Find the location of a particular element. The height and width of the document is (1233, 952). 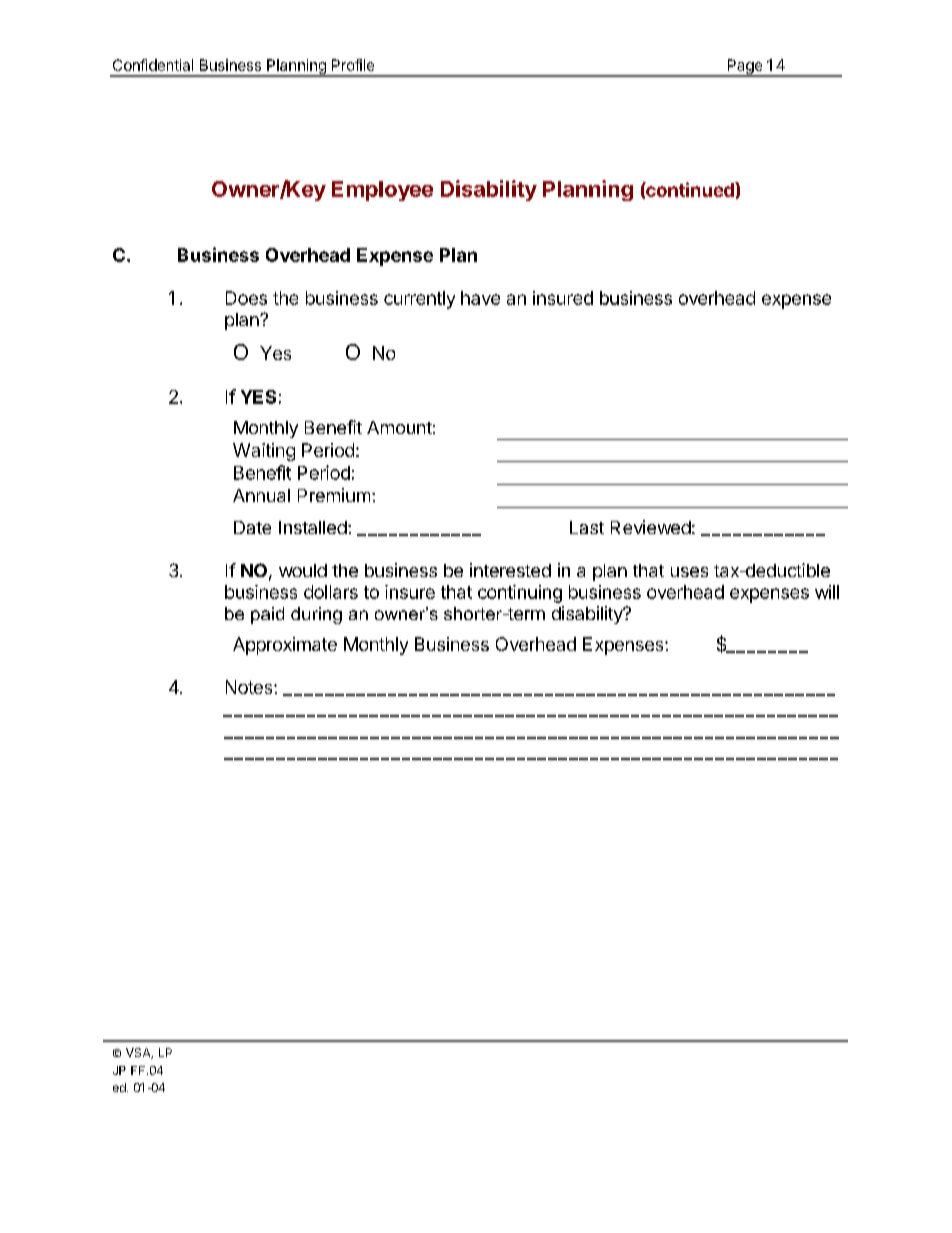

currently is located at coordinates (419, 300).
